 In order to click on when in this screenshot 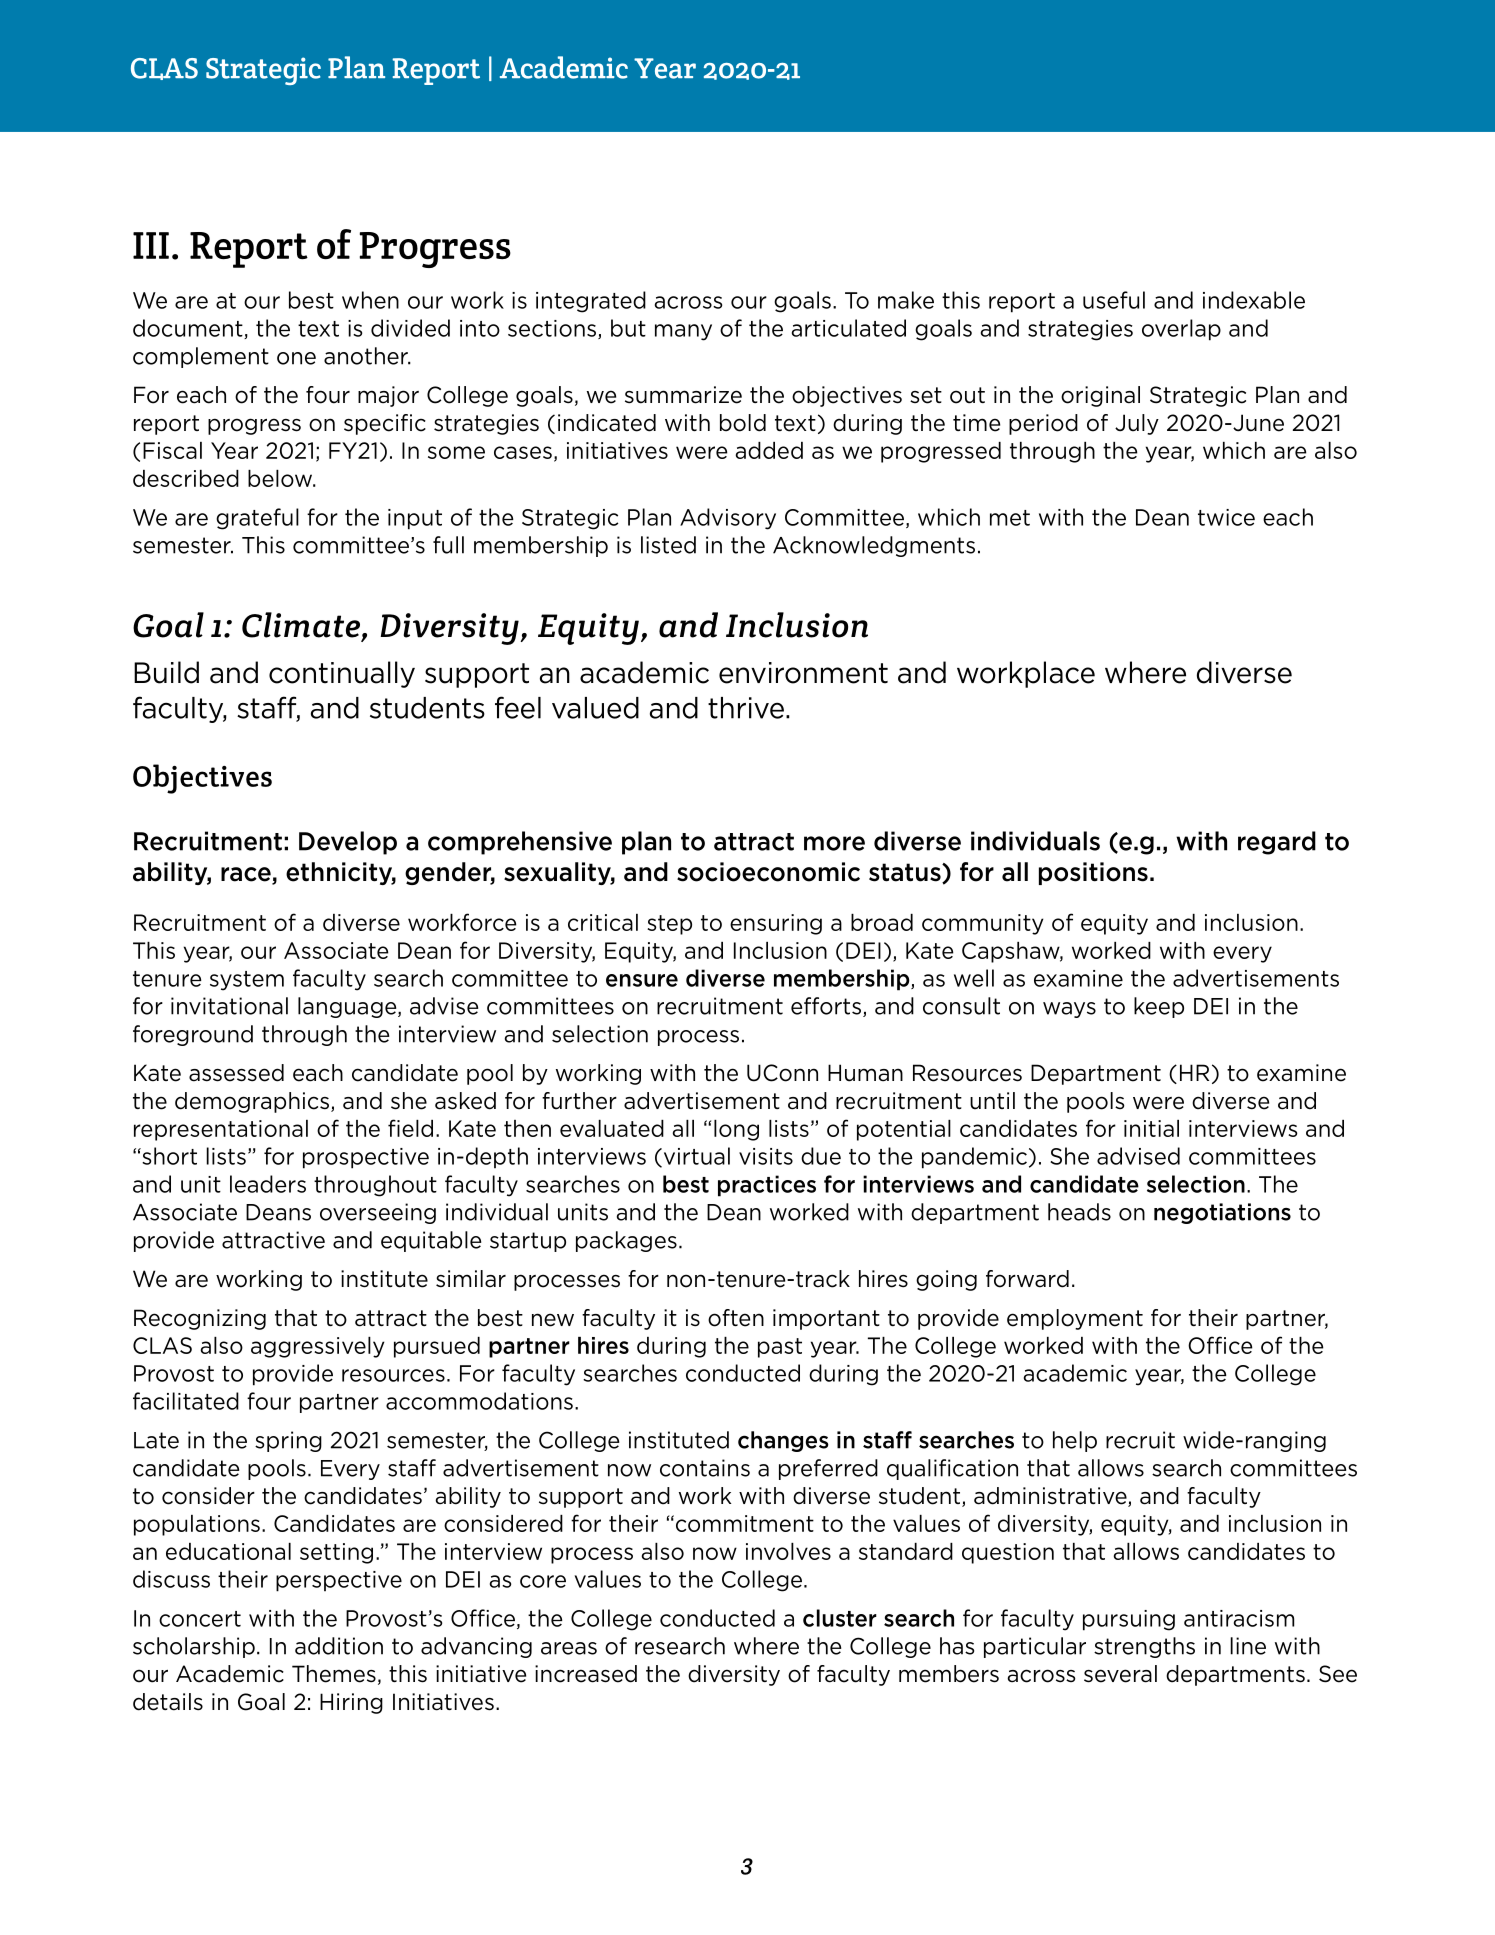, I will do `click(370, 300)`.
